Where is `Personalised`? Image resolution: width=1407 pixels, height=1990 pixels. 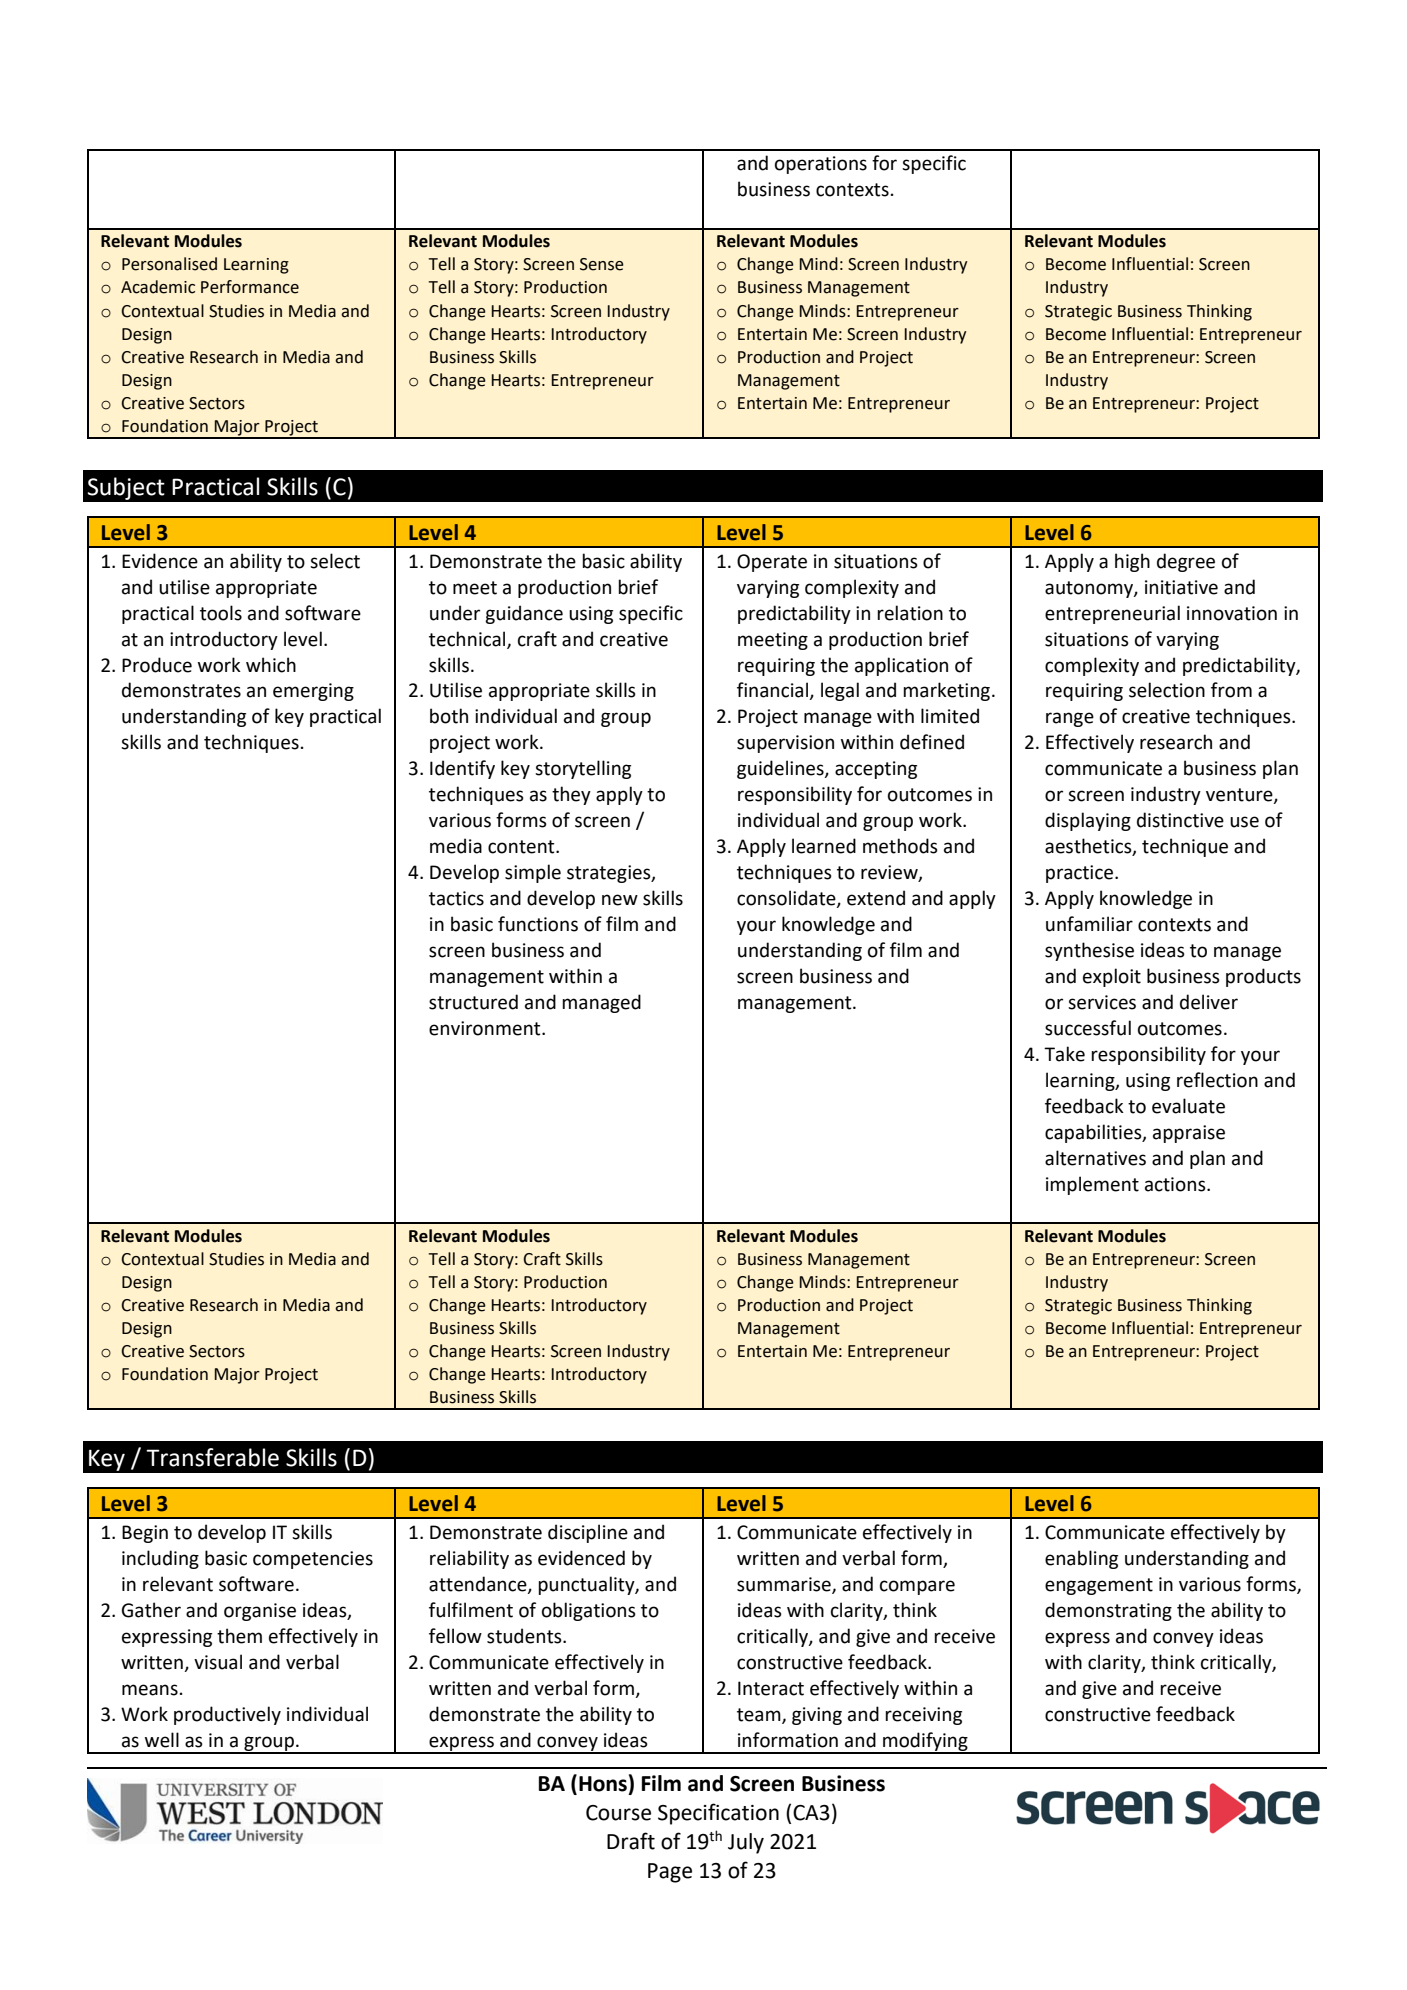
Personalised is located at coordinates (169, 264).
